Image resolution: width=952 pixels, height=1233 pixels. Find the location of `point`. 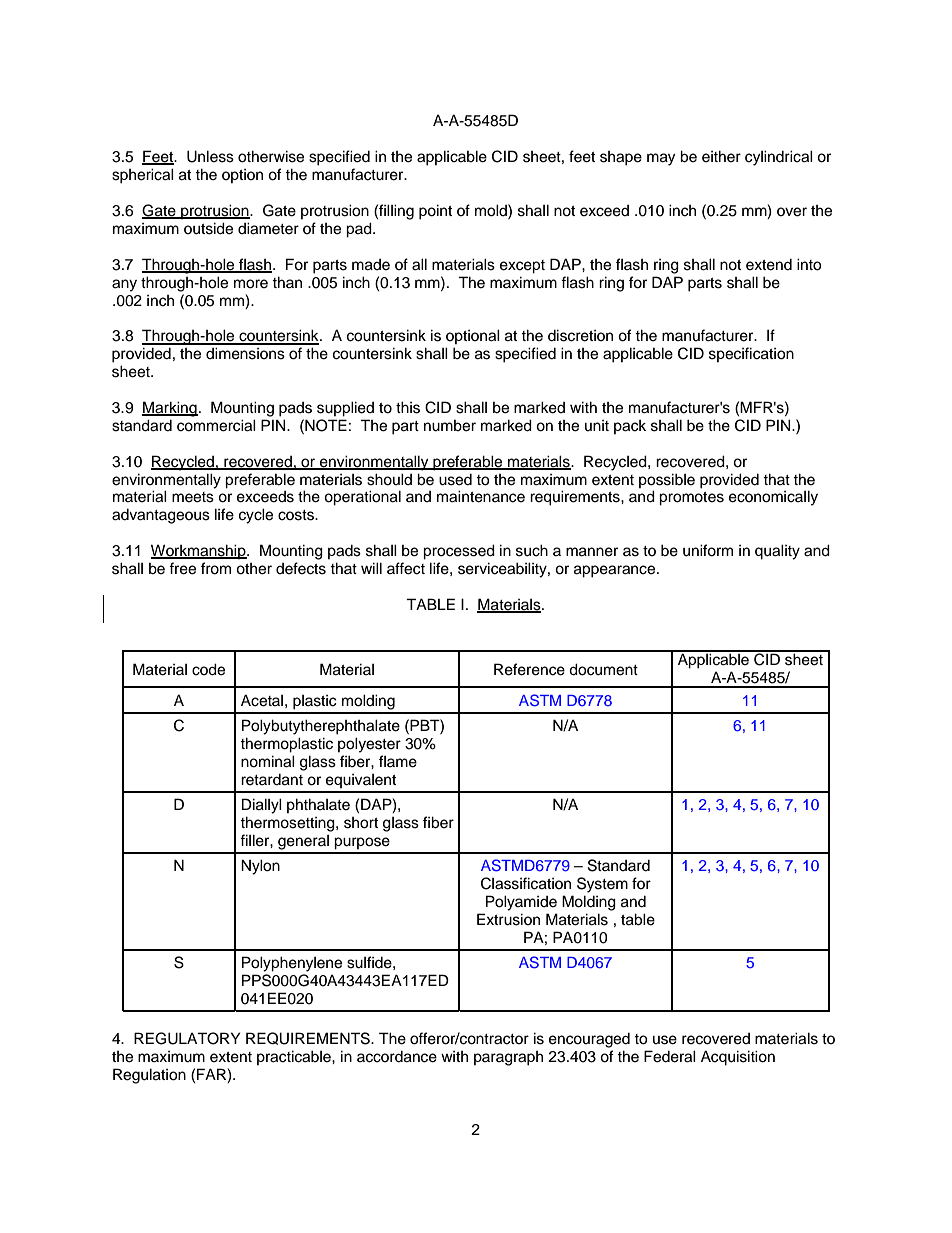

point is located at coordinates (435, 212).
